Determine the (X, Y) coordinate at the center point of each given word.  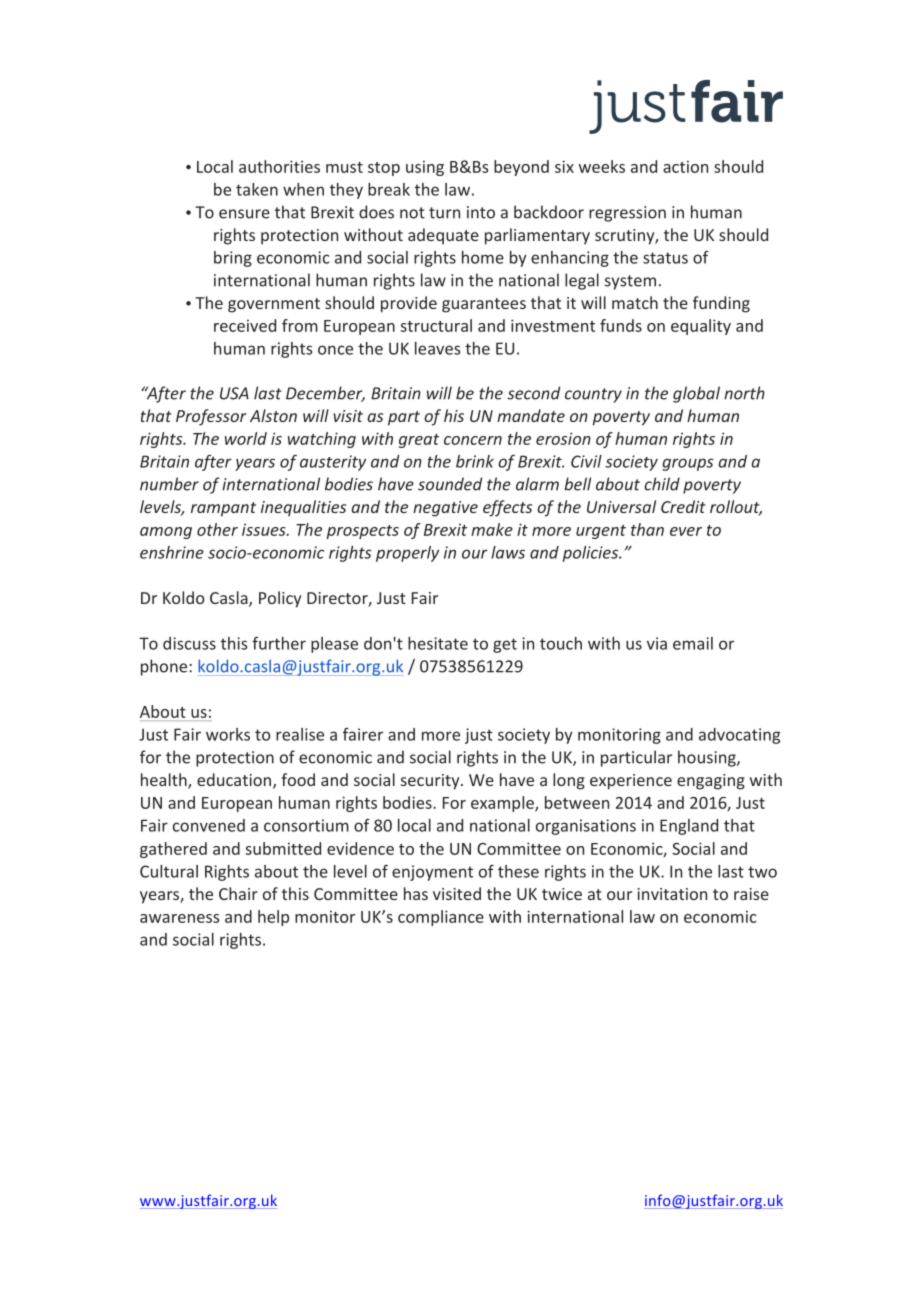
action (685, 166)
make (492, 529)
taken (257, 189)
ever (686, 531)
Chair (238, 893)
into (481, 212)
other (217, 529)
